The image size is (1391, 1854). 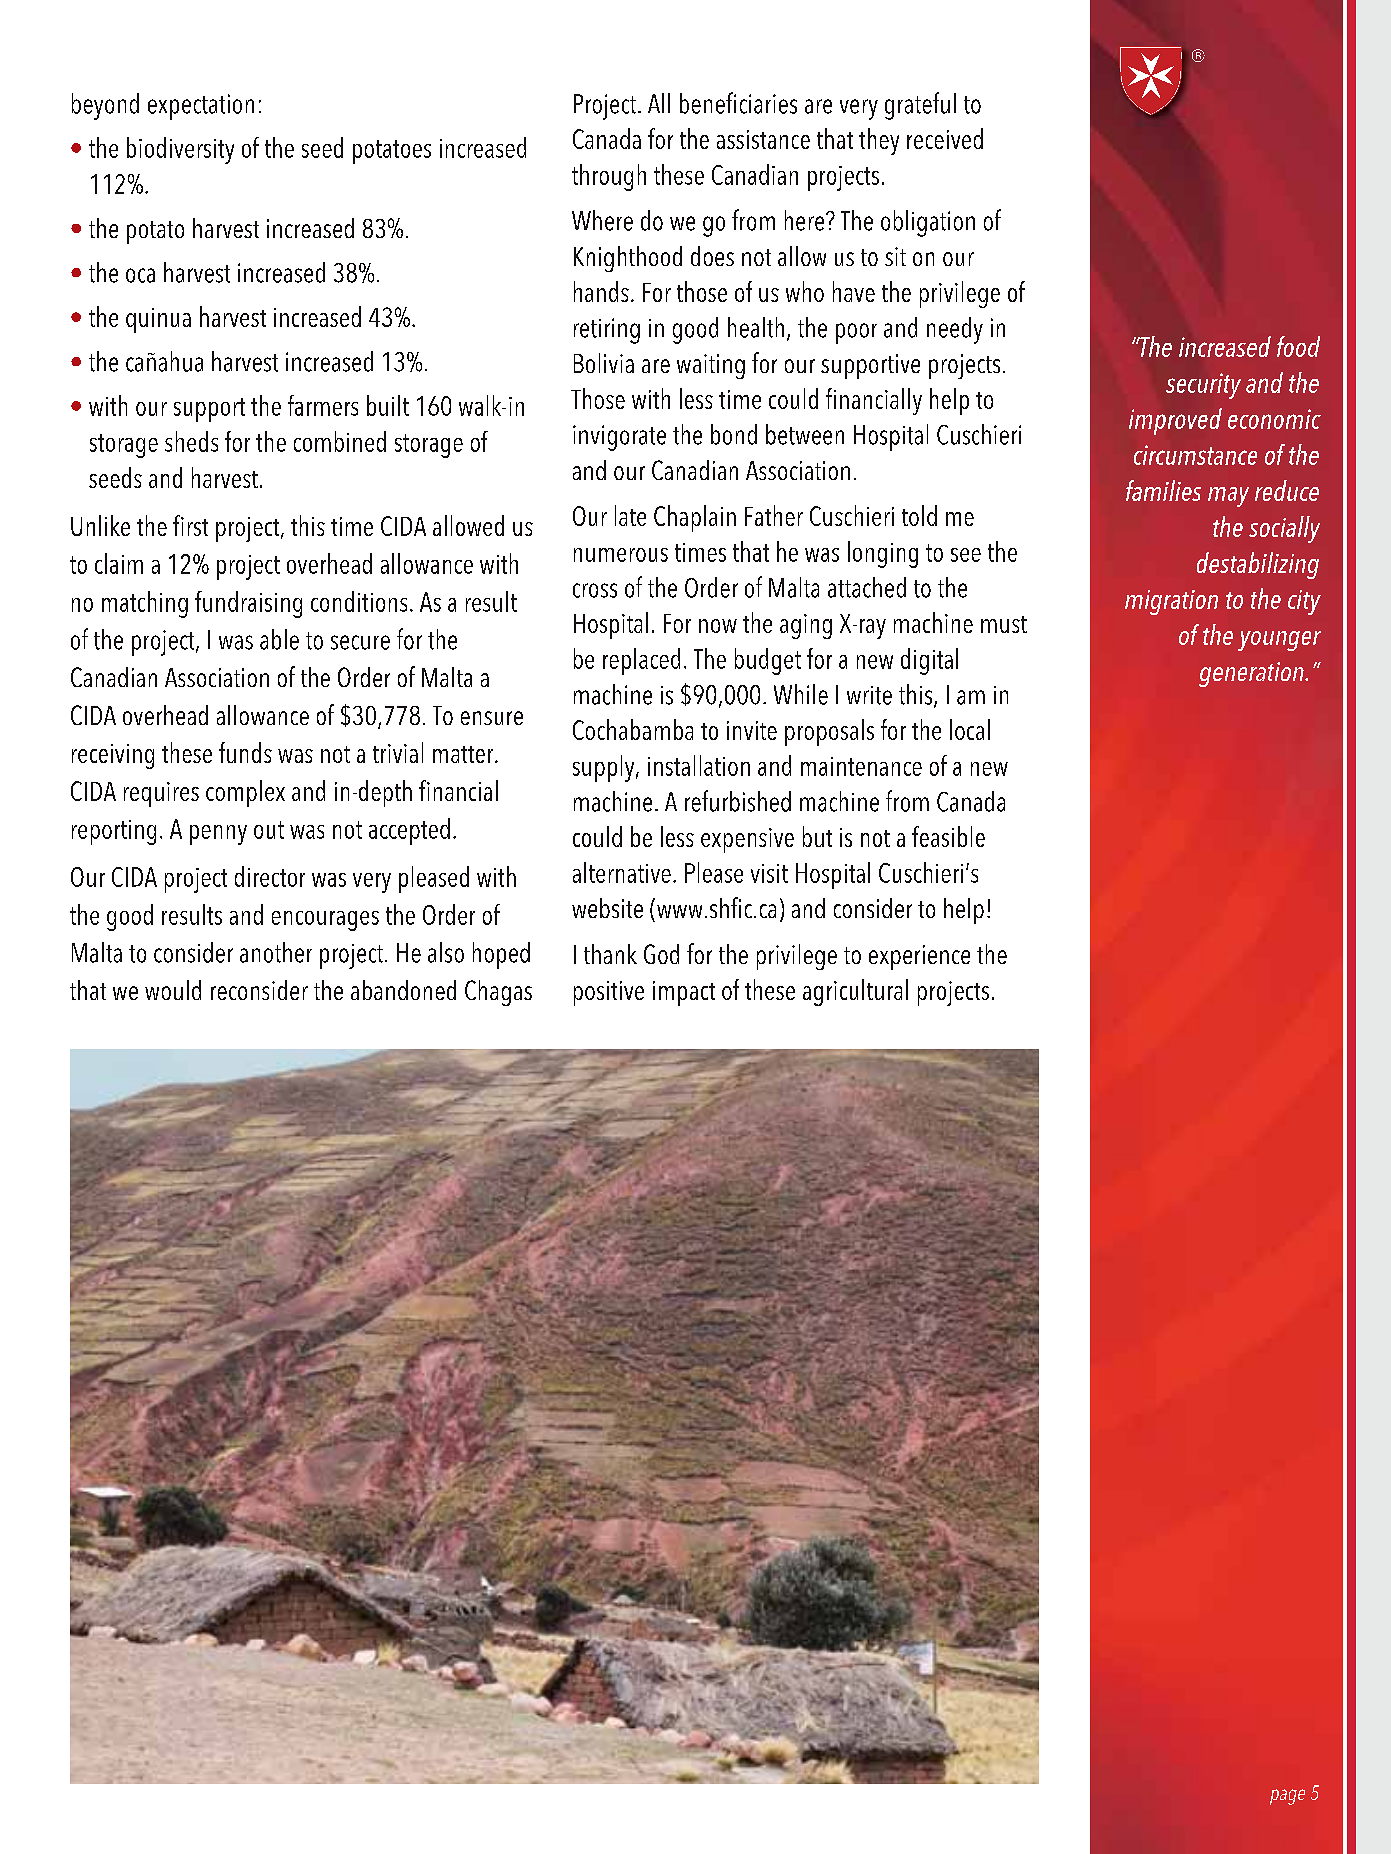 I want to click on another, so click(x=276, y=952).
